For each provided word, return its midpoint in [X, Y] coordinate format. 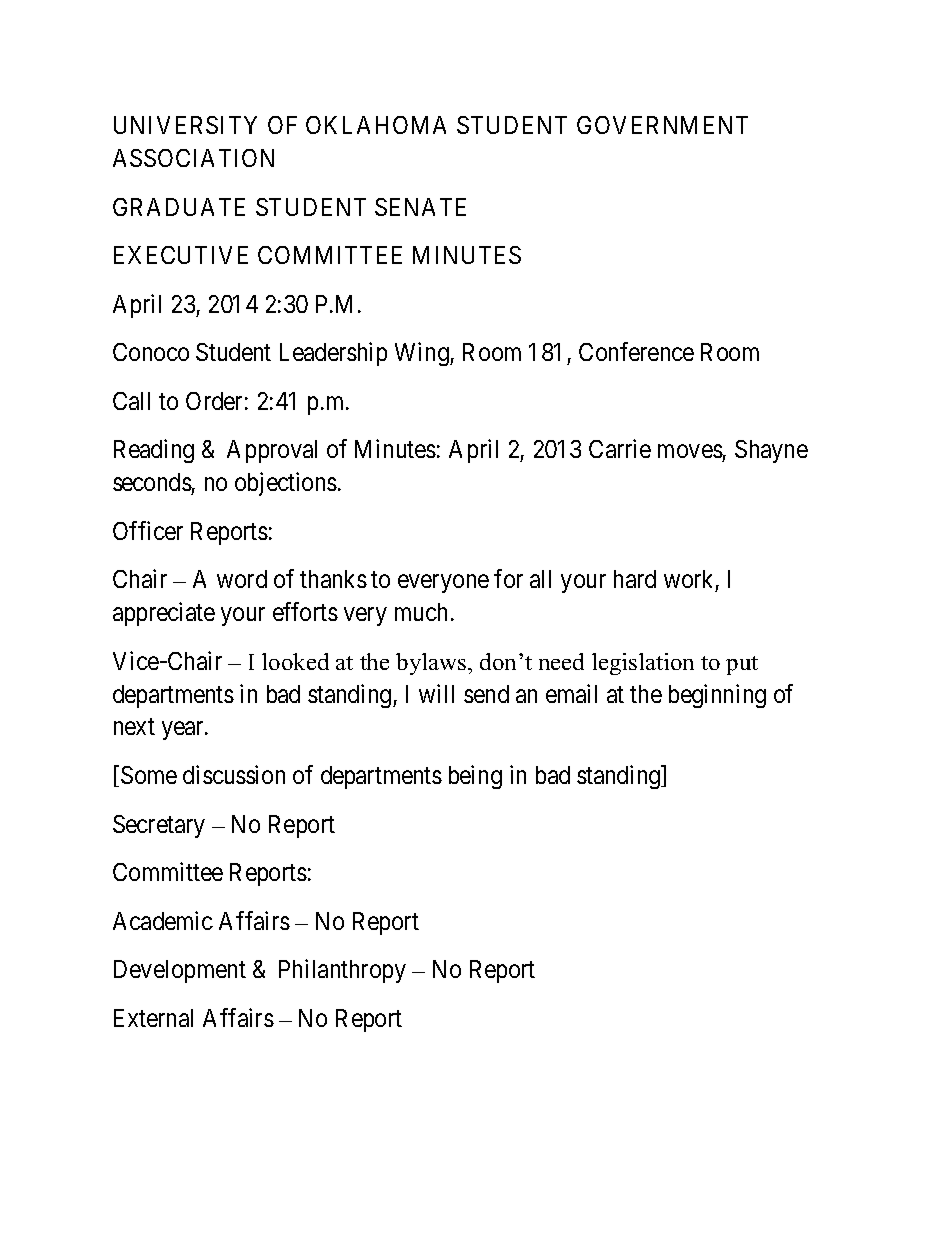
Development [180, 971]
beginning [717, 696]
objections [286, 484]
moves [690, 453]
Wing [423, 354]
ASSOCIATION [193, 158]
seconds [152, 482]
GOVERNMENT [662, 125]
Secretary [159, 826]
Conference [636, 351]
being [475, 777]
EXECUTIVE [181, 255]
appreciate [164, 614]
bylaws [432, 664]
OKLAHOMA [376, 125]
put [742, 665]
